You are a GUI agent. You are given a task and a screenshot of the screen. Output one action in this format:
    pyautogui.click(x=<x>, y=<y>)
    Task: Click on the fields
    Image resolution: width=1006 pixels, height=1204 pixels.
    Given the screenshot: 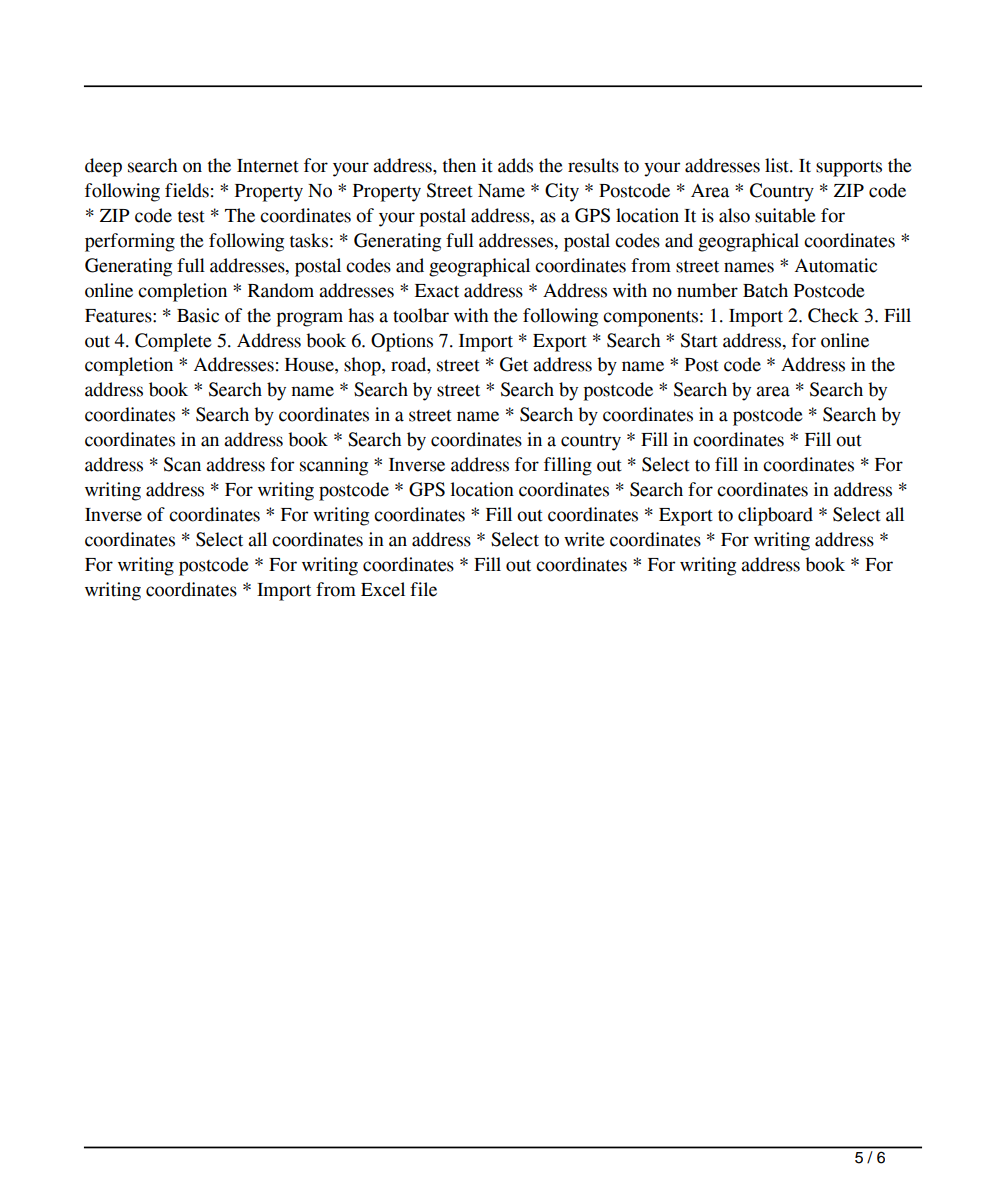 What is the action you would take?
    pyautogui.click(x=187, y=190)
